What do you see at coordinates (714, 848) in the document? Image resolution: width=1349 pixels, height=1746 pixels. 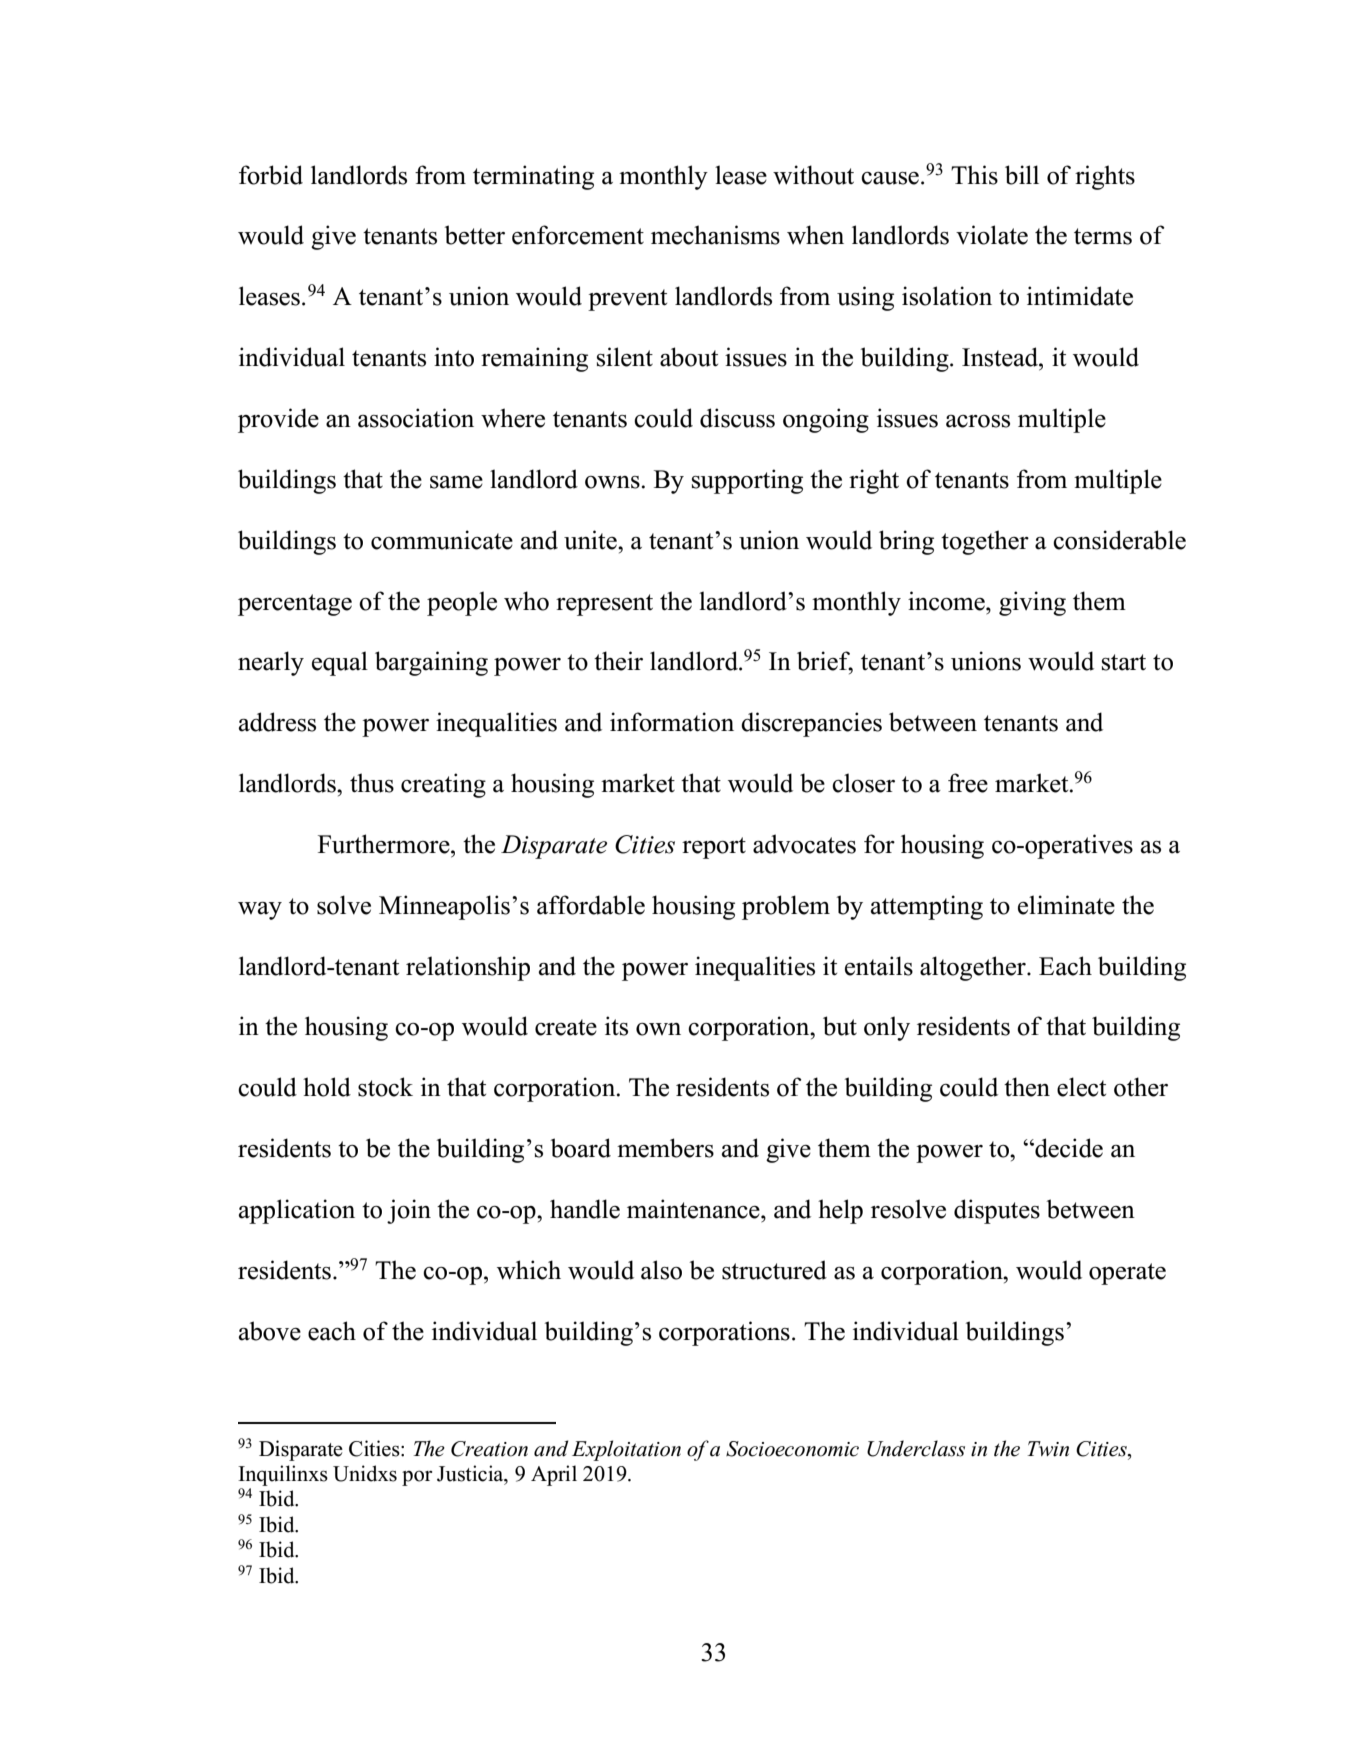 I see `report` at bounding box center [714, 848].
